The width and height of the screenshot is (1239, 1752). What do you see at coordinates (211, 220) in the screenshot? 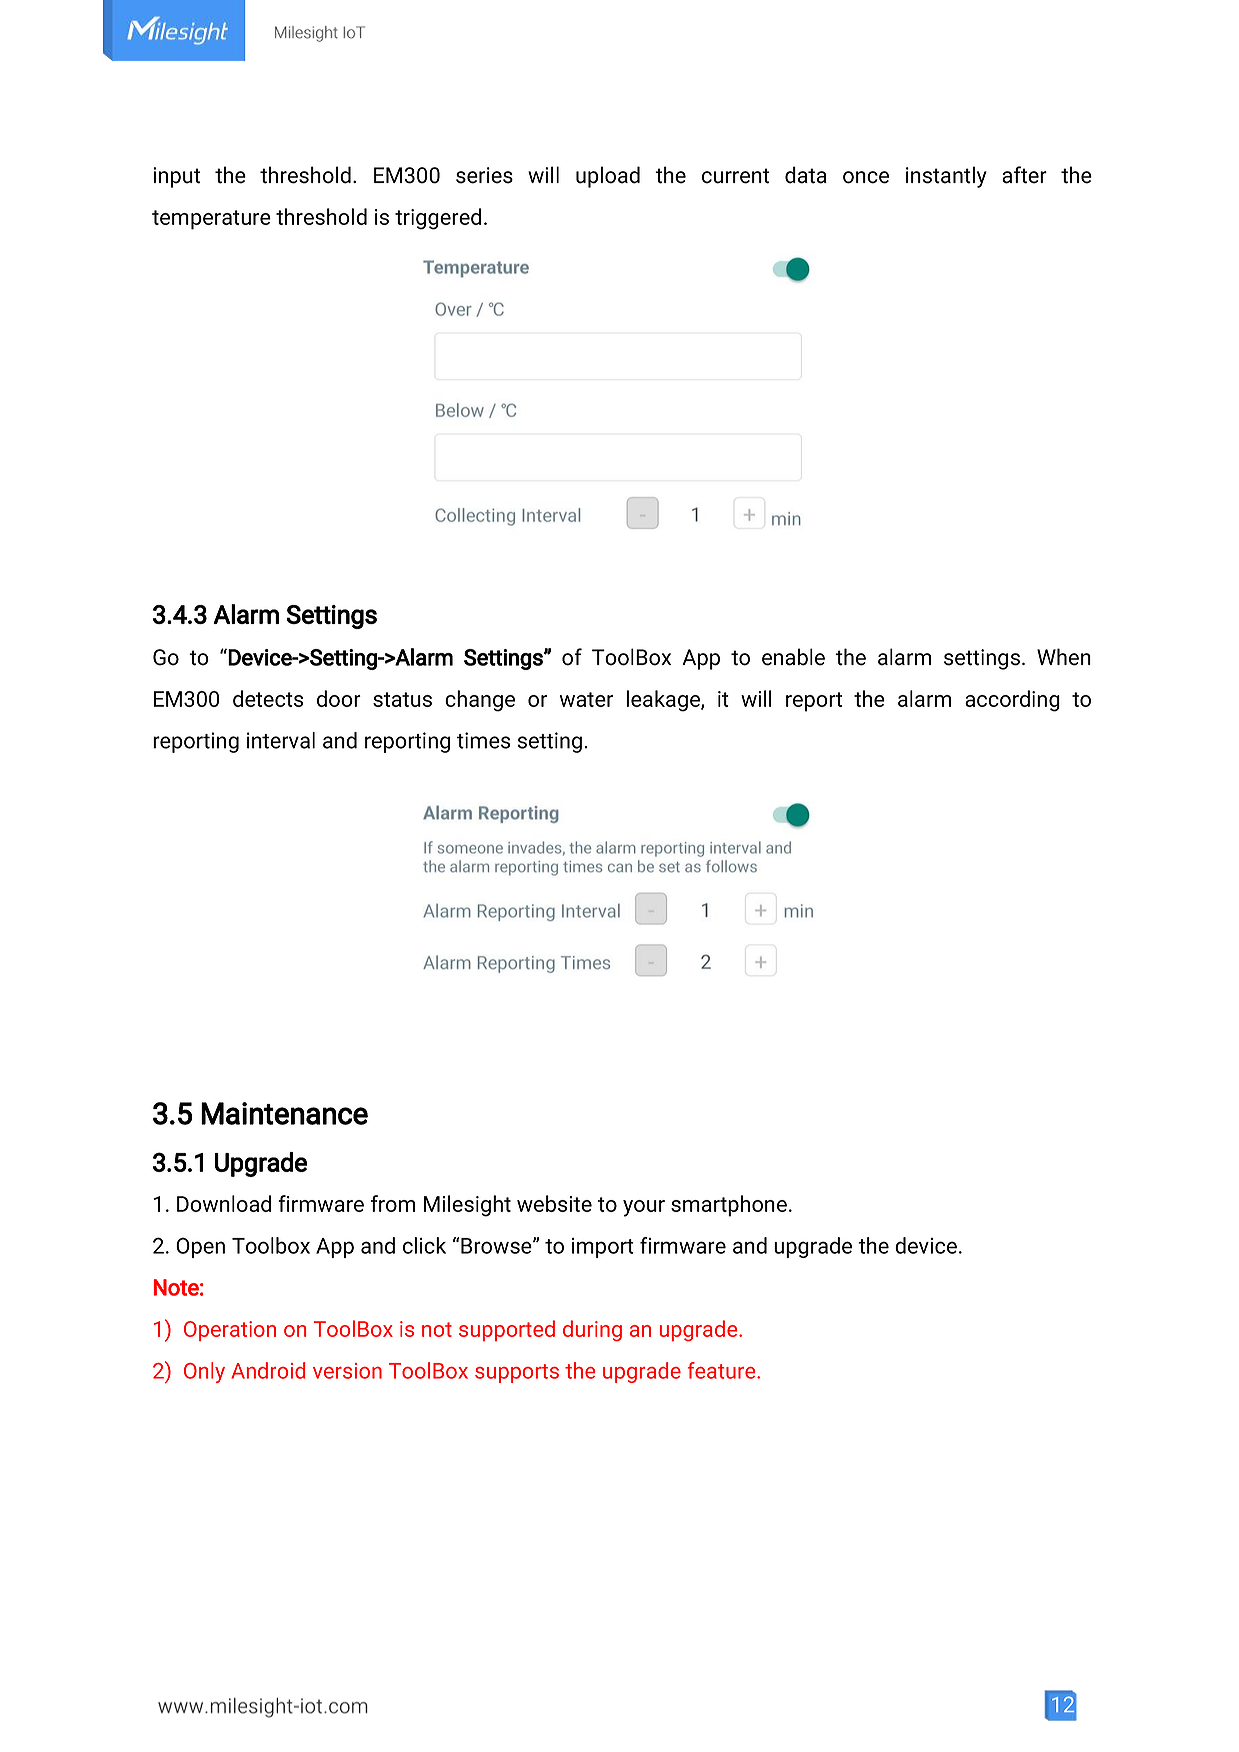
I see `temperature` at bounding box center [211, 220].
